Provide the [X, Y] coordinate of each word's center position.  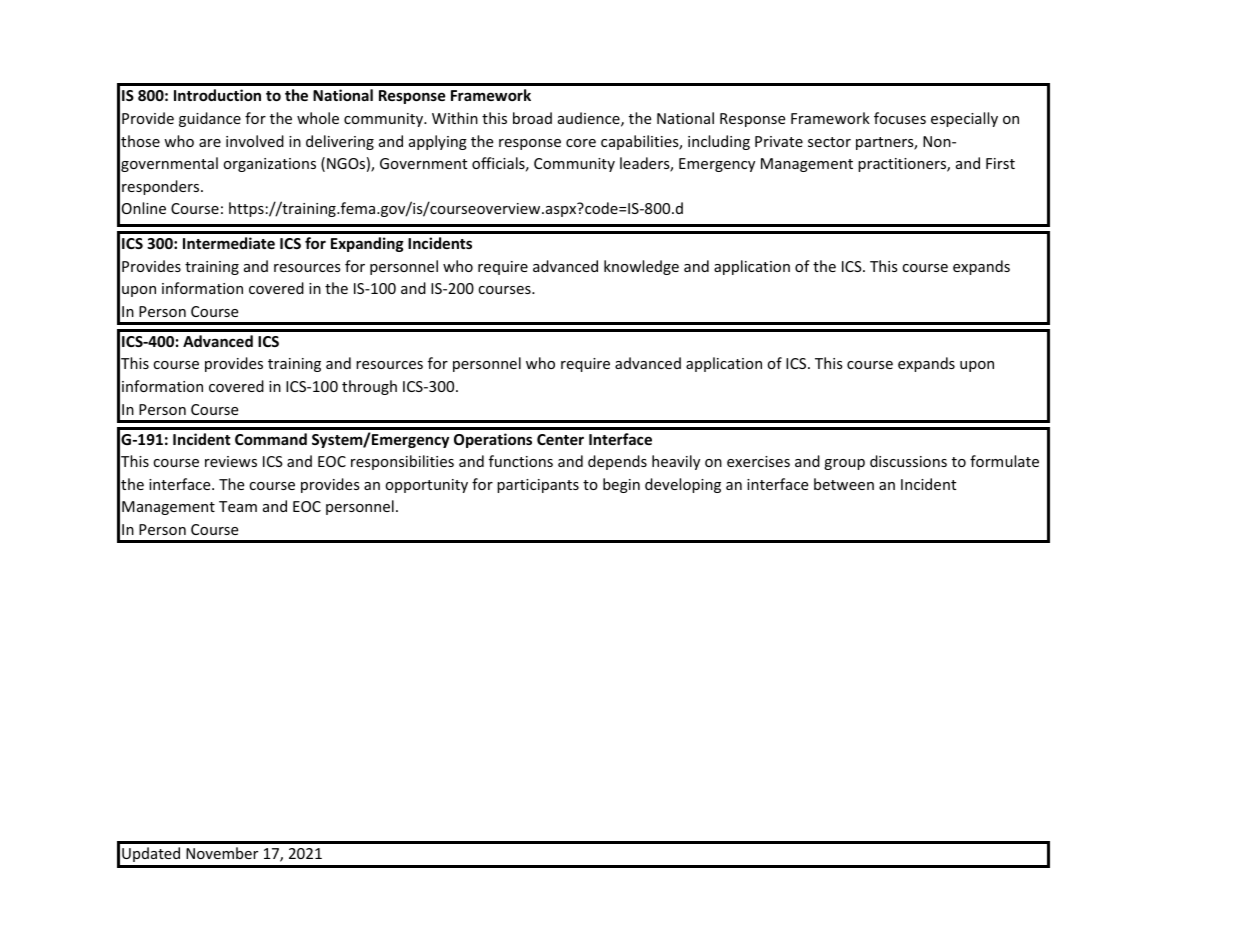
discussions [908, 461]
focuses [900, 118]
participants [538, 486]
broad [532, 118]
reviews [231, 461]
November [222, 853]
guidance [210, 119]
